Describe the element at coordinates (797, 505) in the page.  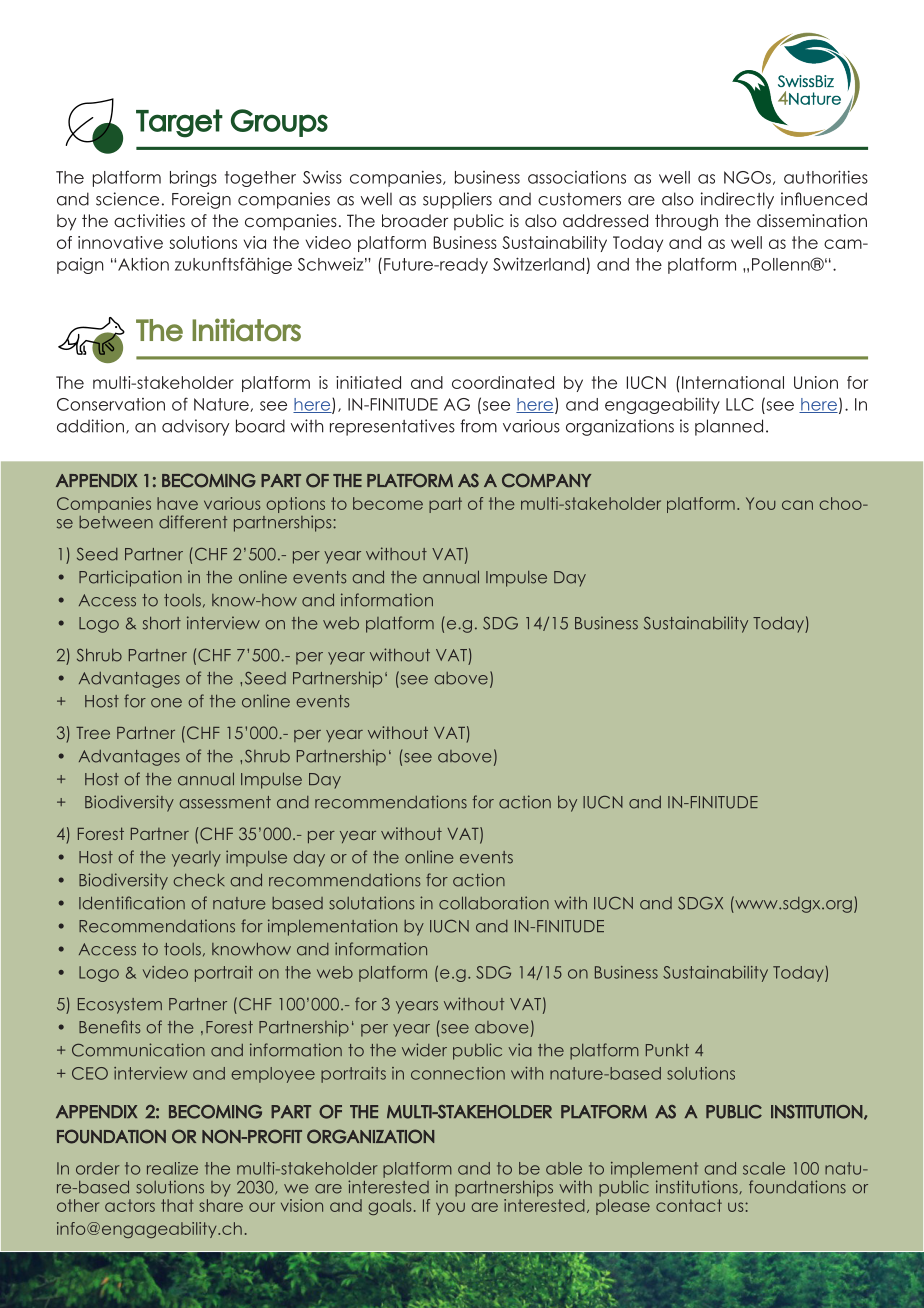
I see `can` at that location.
